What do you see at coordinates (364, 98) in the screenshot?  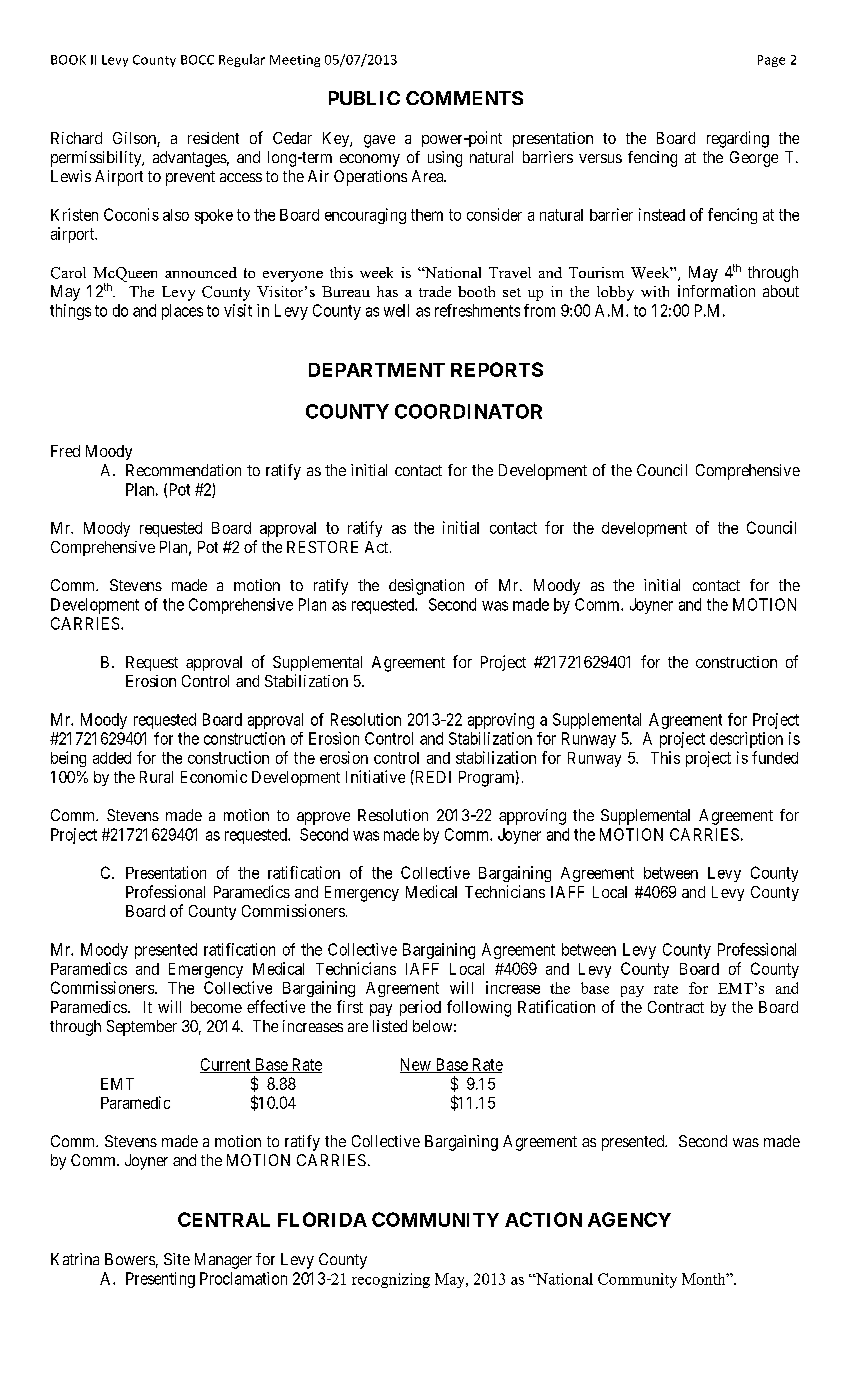 I see `PUBLIC` at bounding box center [364, 98].
